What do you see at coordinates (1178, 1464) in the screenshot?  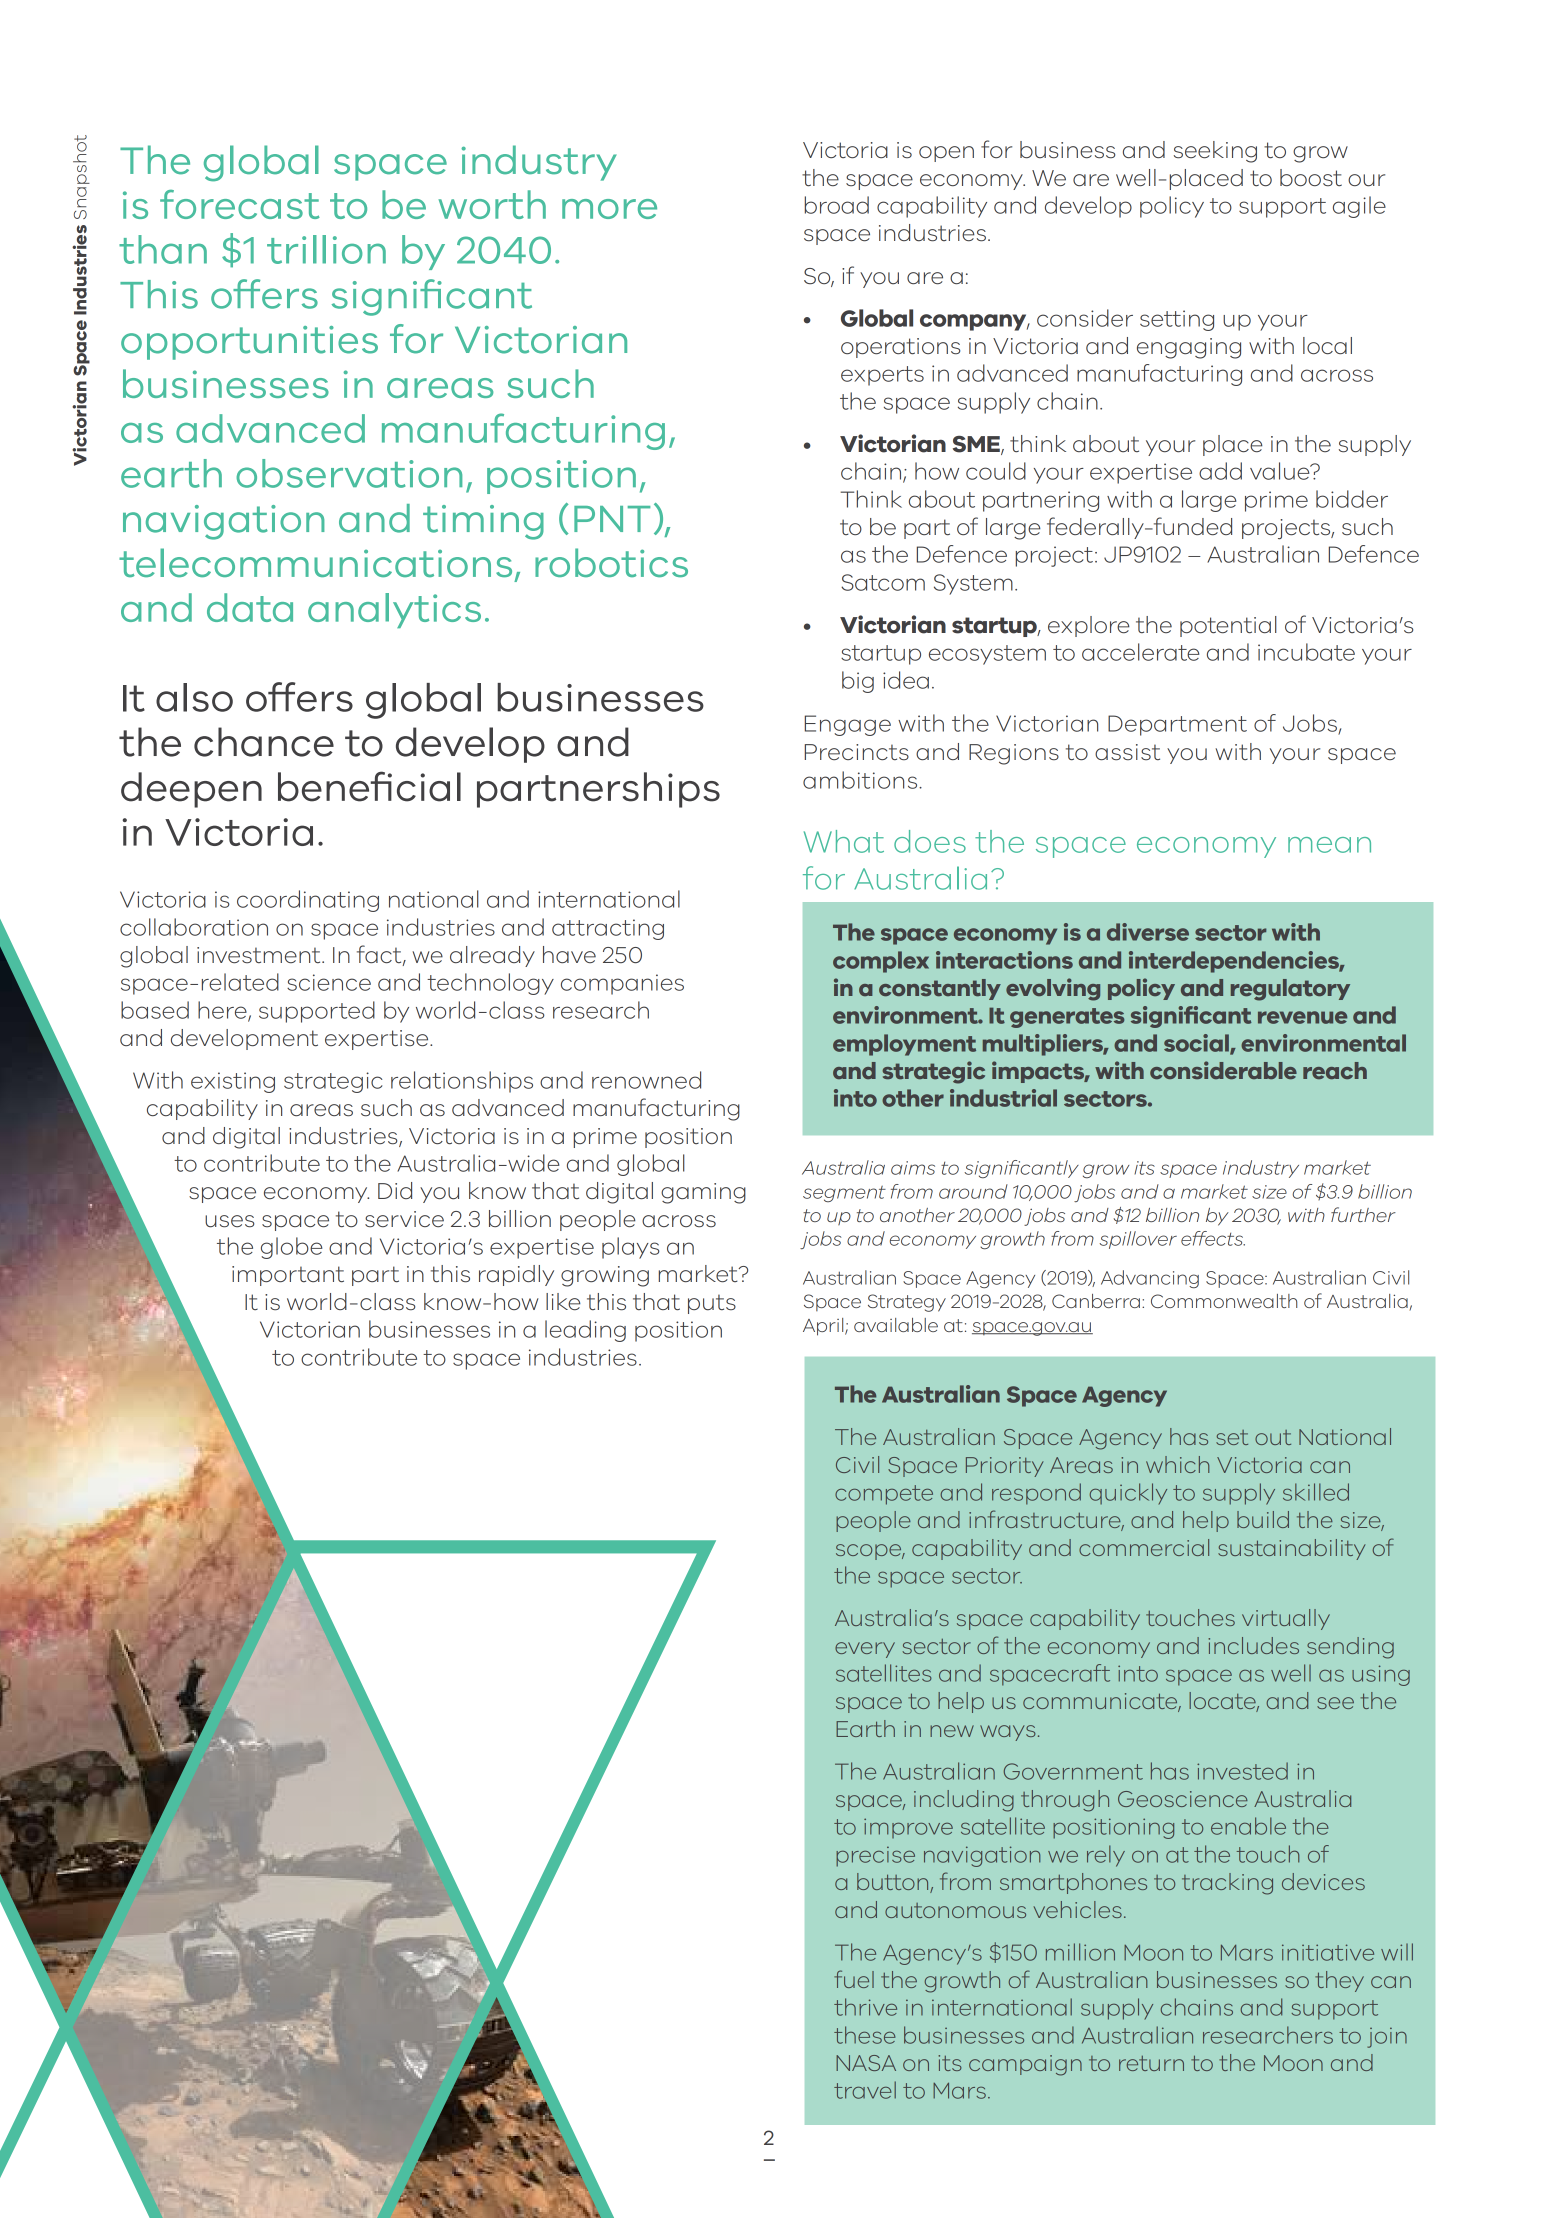 I see `which` at bounding box center [1178, 1464].
